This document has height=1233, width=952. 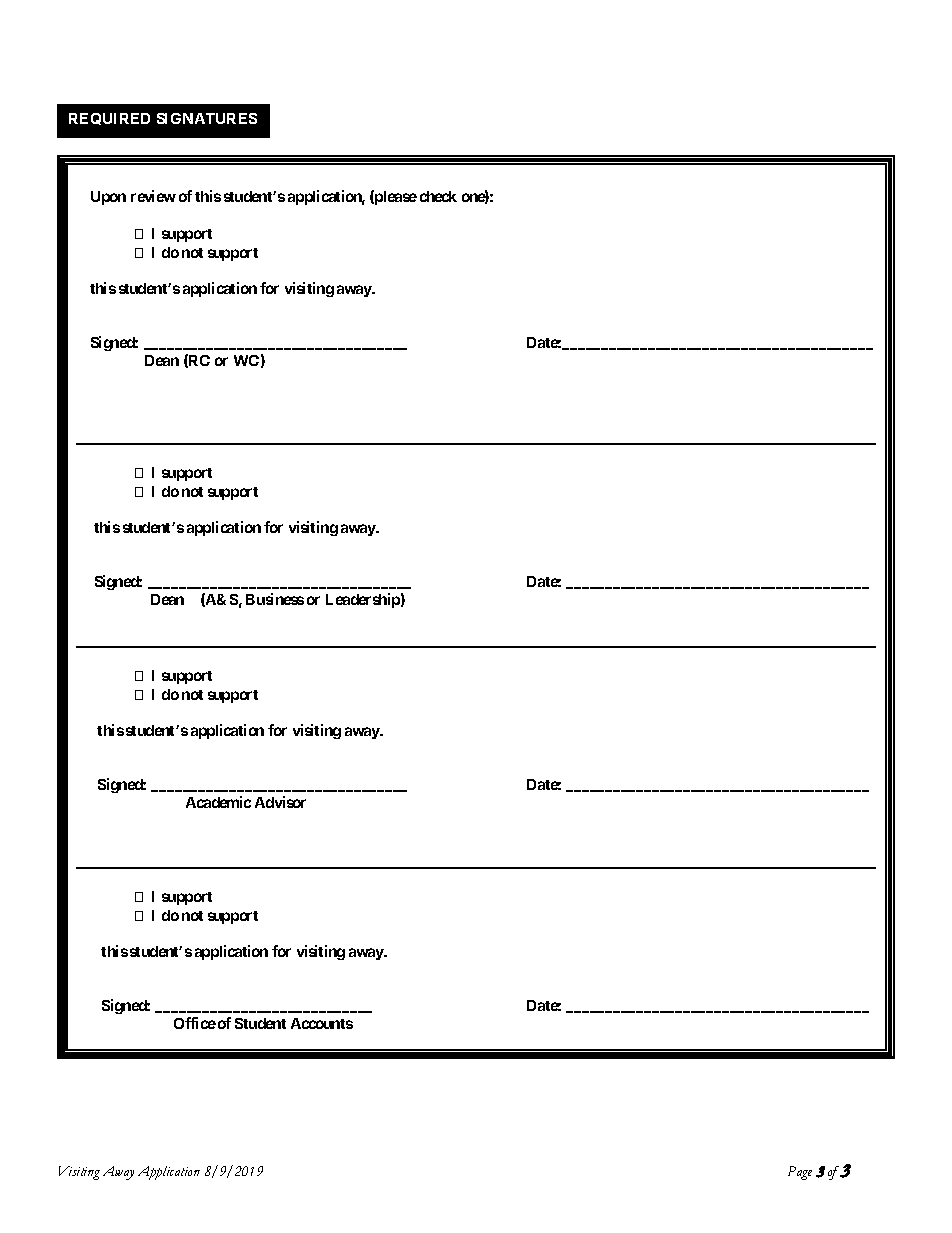 What do you see at coordinates (438, 196) in the document?
I see `check` at bounding box center [438, 196].
